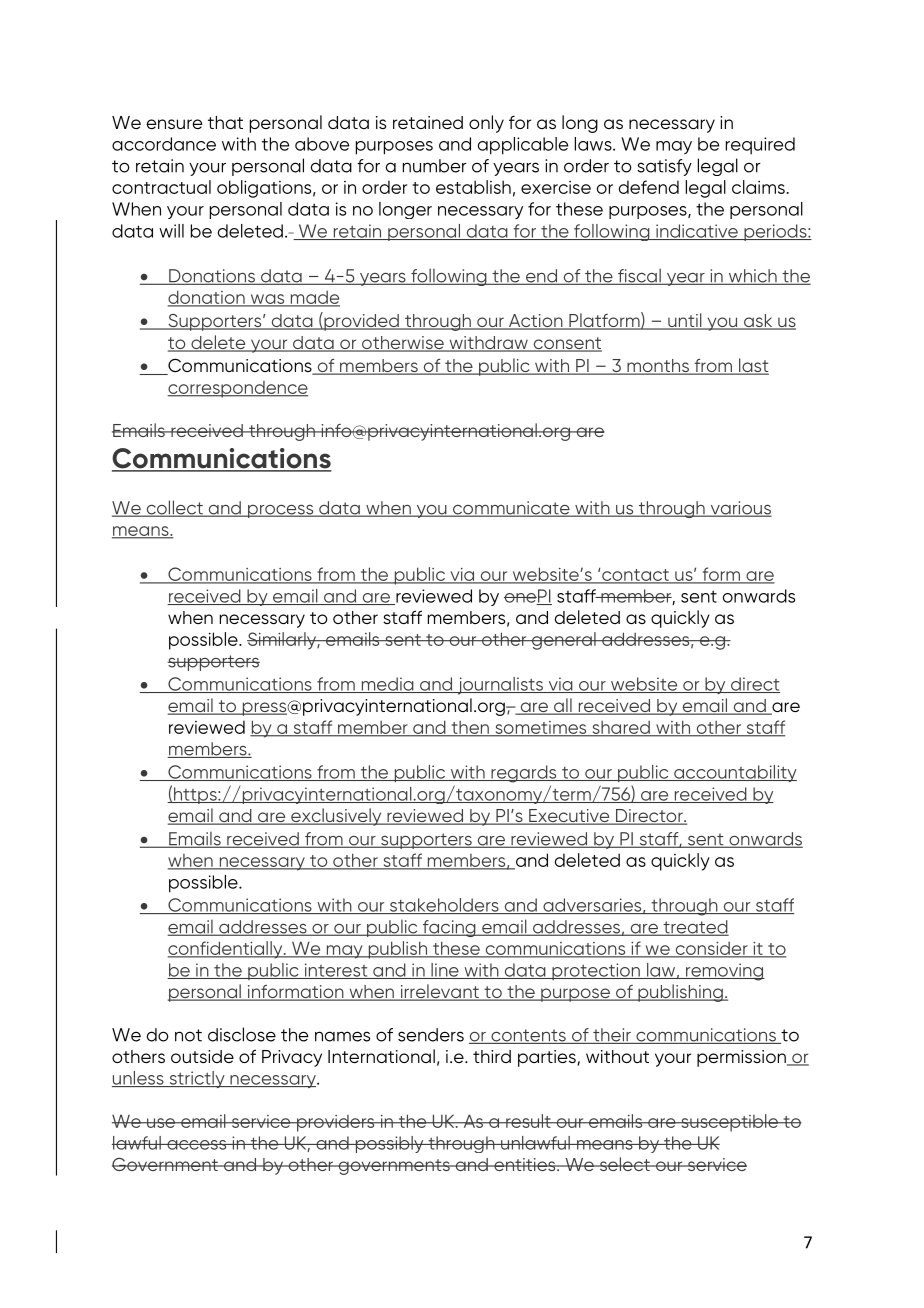  What do you see at coordinates (524, 774) in the page?
I see `regards` at bounding box center [524, 774].
